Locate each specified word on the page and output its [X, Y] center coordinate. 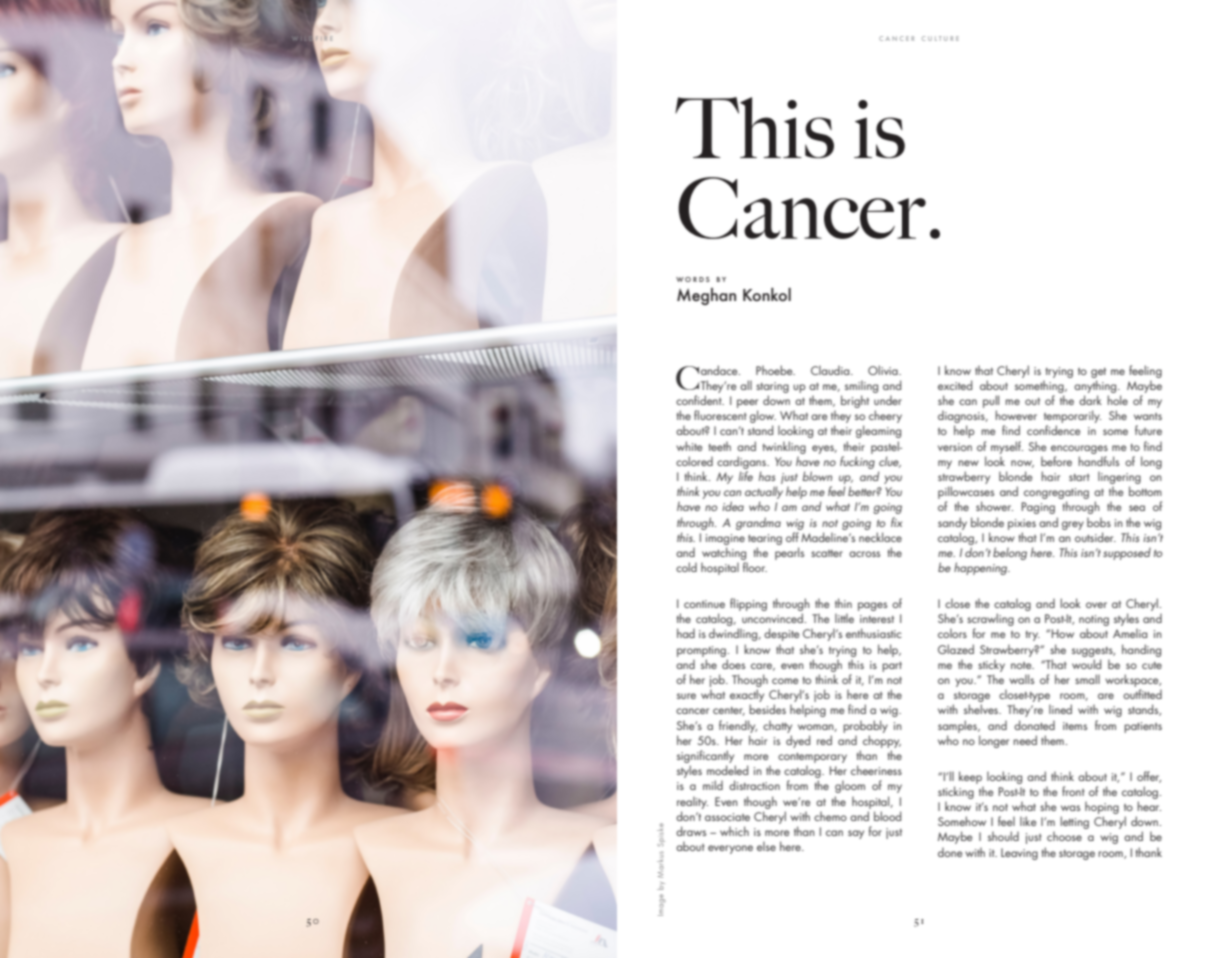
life [746, 476]
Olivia [884, 370]
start [1079, 477]
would [1086, 664]
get [1098, 373]
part [892, 667]
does [733, 664]
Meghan [706, 296]
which [734, 831]
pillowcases [966, 494]
